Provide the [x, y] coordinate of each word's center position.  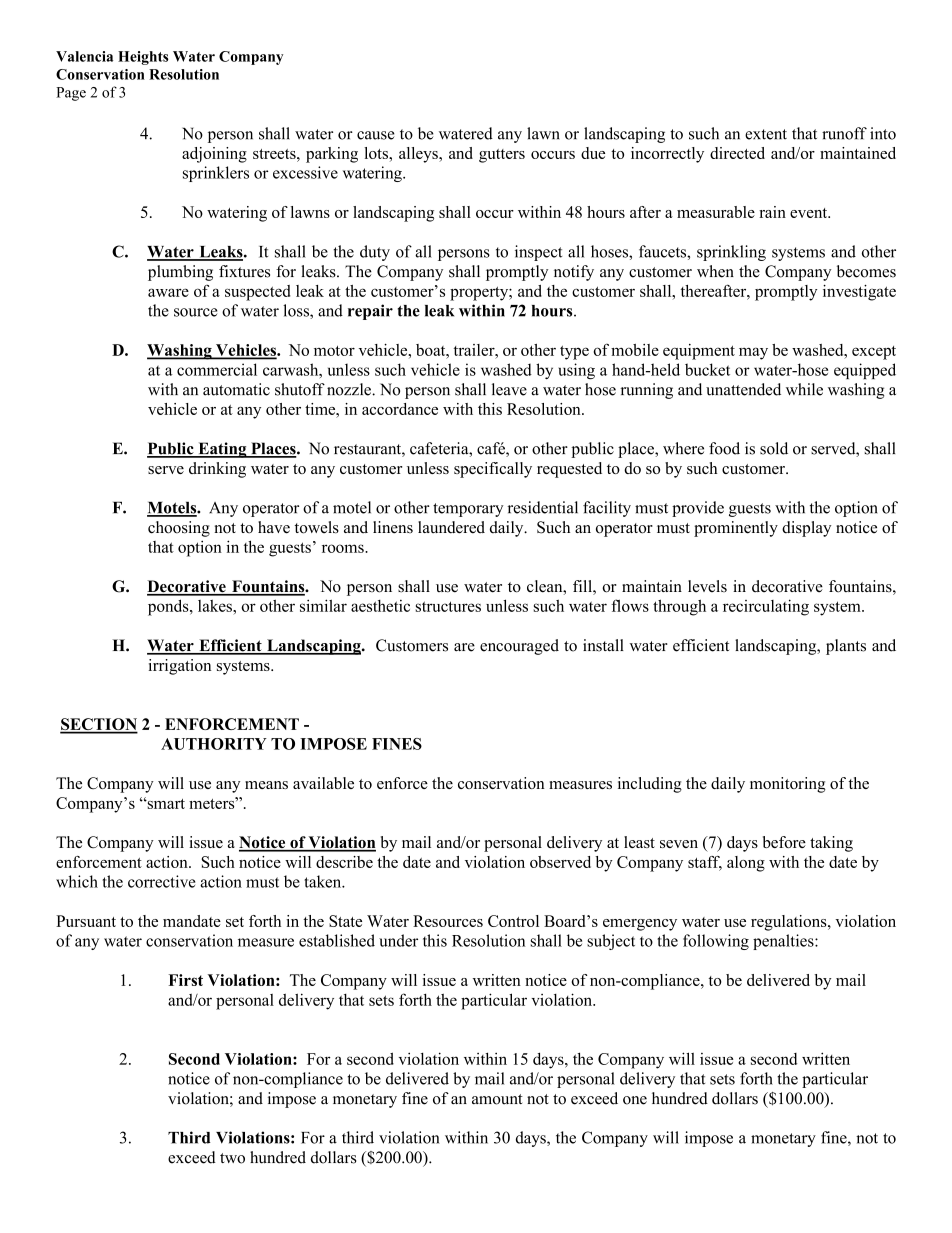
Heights [143, 58]
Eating [222, 450]
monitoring [788, 785]
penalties [784, 942]
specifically [493, 470]
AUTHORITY [214, 744]
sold [774, 448]
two [232, 1158]
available [323, 783]
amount [497, 1099]
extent [766, 134]
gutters [502, 156]
